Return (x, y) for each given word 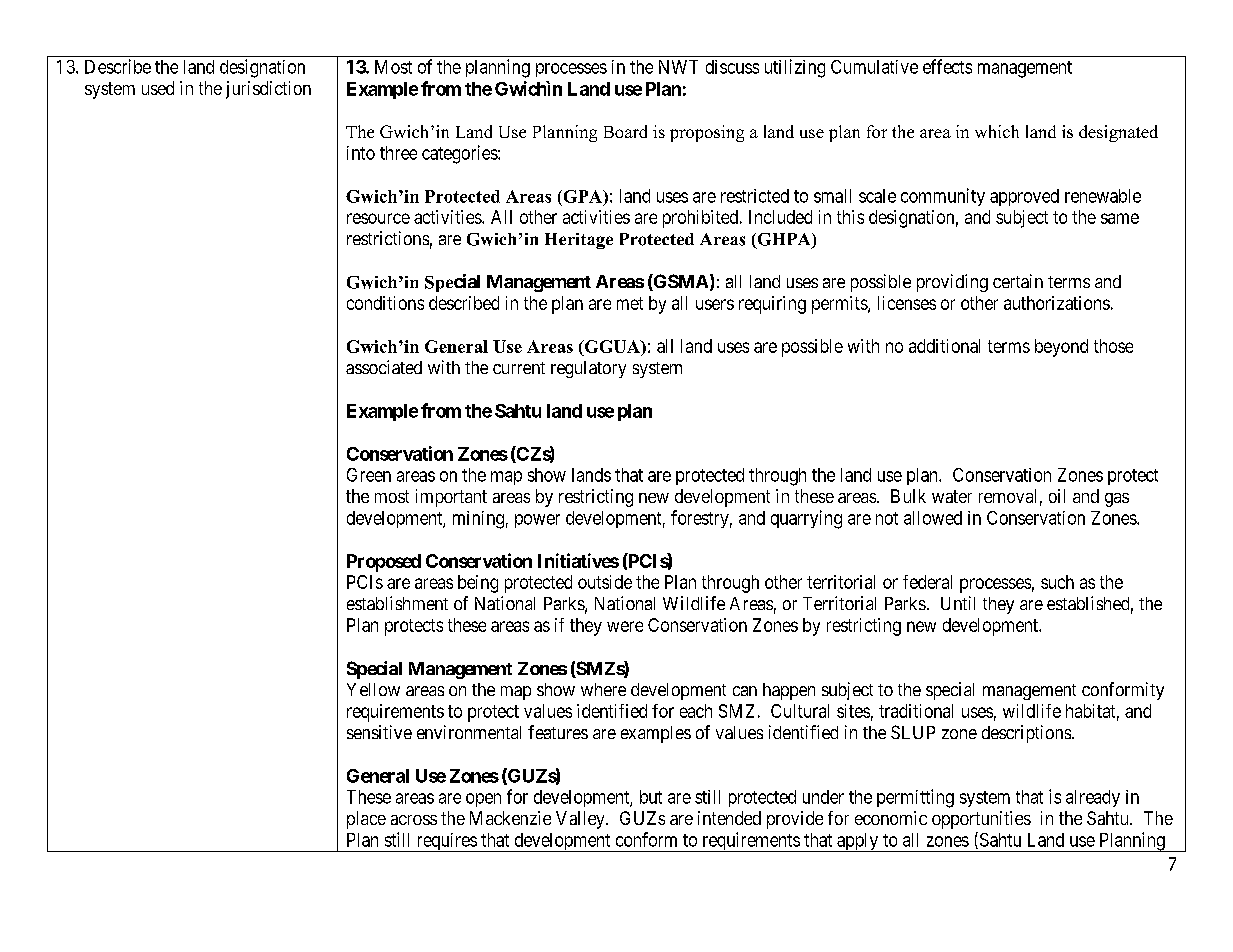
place (366, 820)
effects (947, 66)
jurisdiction (268, 90)
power (537, 521)
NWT (678, 67)
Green (369, 475)
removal (1007, 496)
